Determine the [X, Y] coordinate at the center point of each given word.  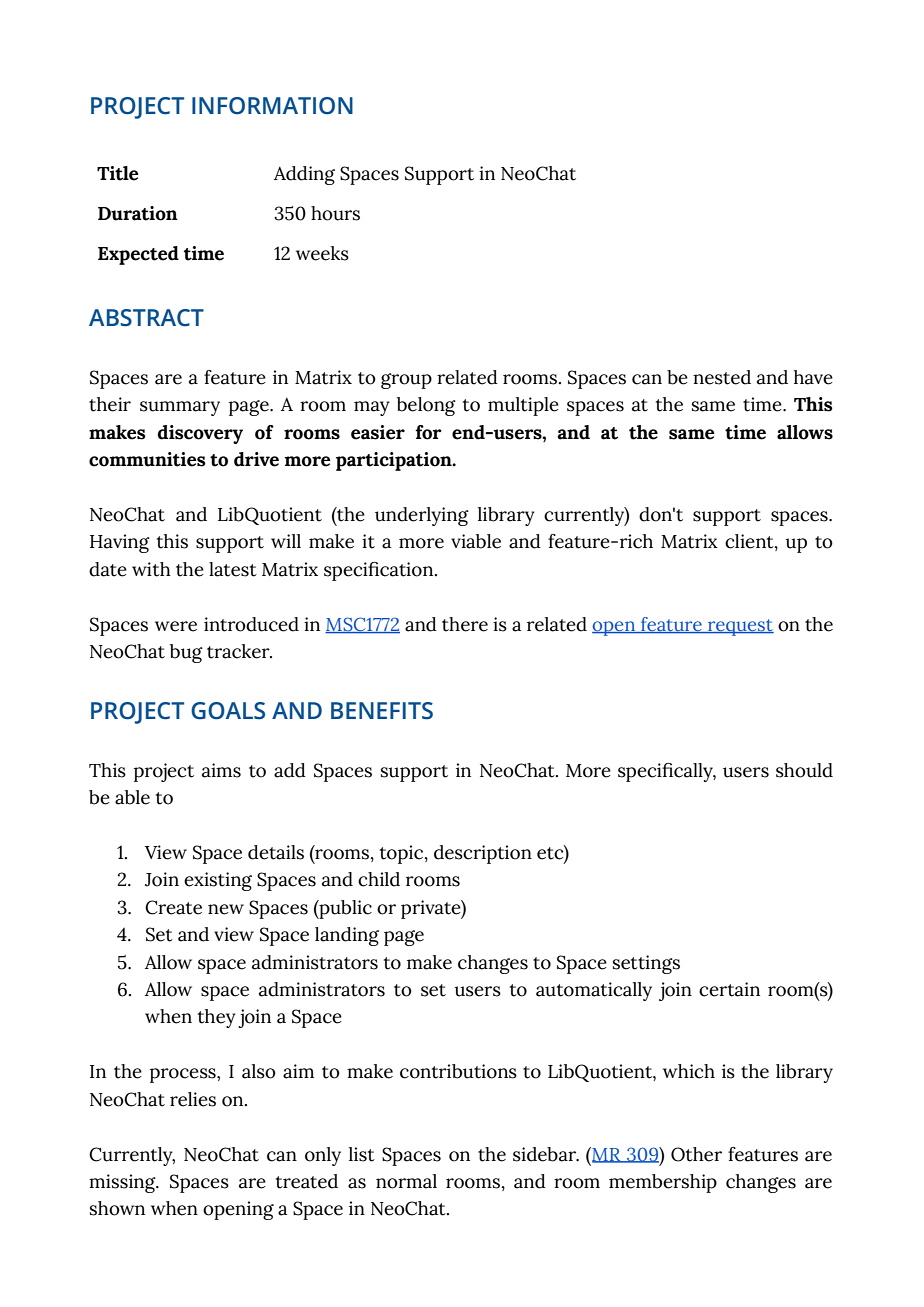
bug [186, 653]
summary [180, 408]
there [465, 624]
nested [722, 377]
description [483, 854]
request [740, 627]
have [813, 377]
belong [426, 406]
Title [118, 173]
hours [335, 213]
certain [729, 989]
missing [123, 1183]
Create [173, 907]
